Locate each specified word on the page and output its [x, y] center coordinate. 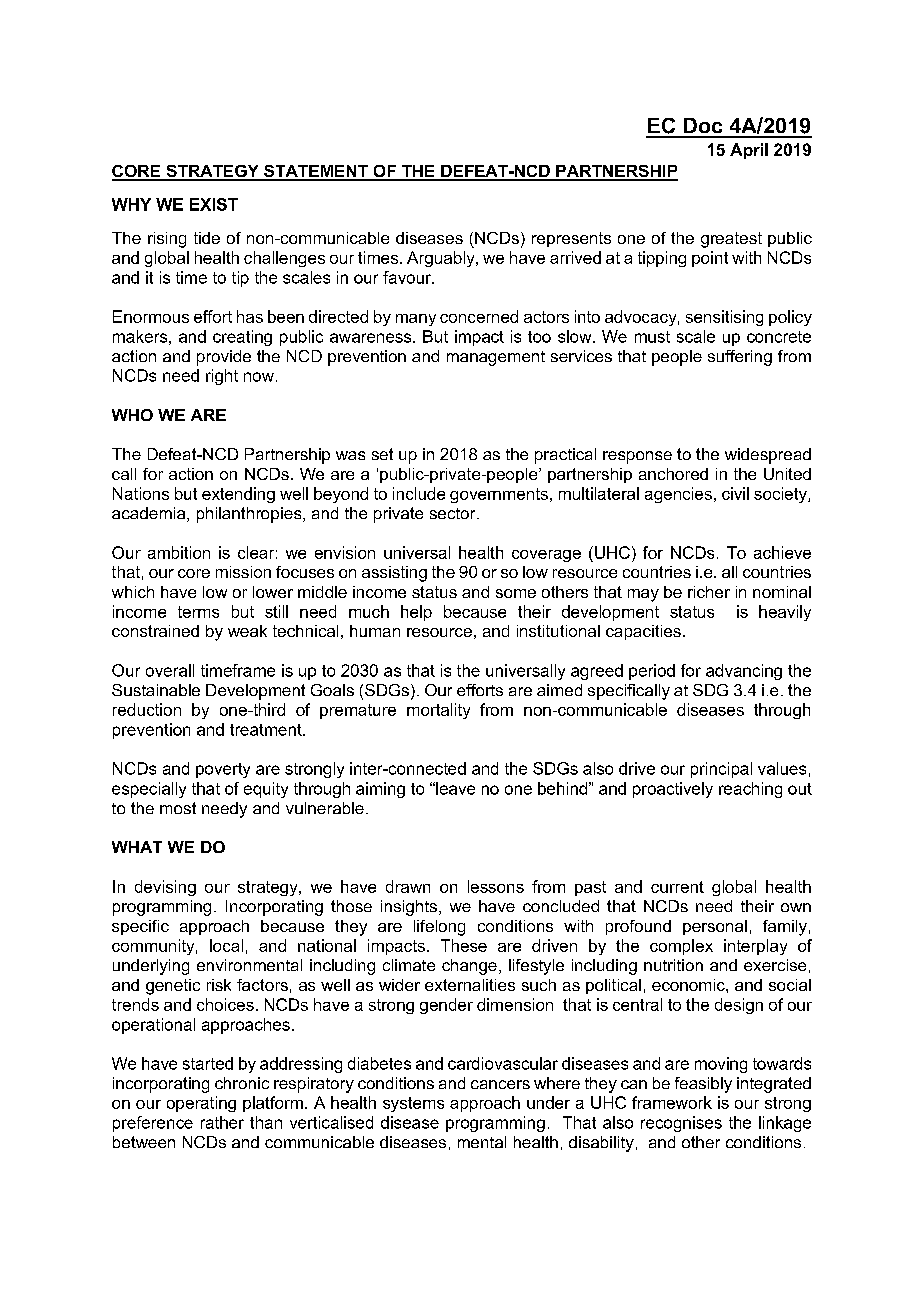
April [749, 151]
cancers [500, 1084]
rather [222, 1122]
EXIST [214, 204]
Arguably [442, 259]
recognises [681, 1124]
